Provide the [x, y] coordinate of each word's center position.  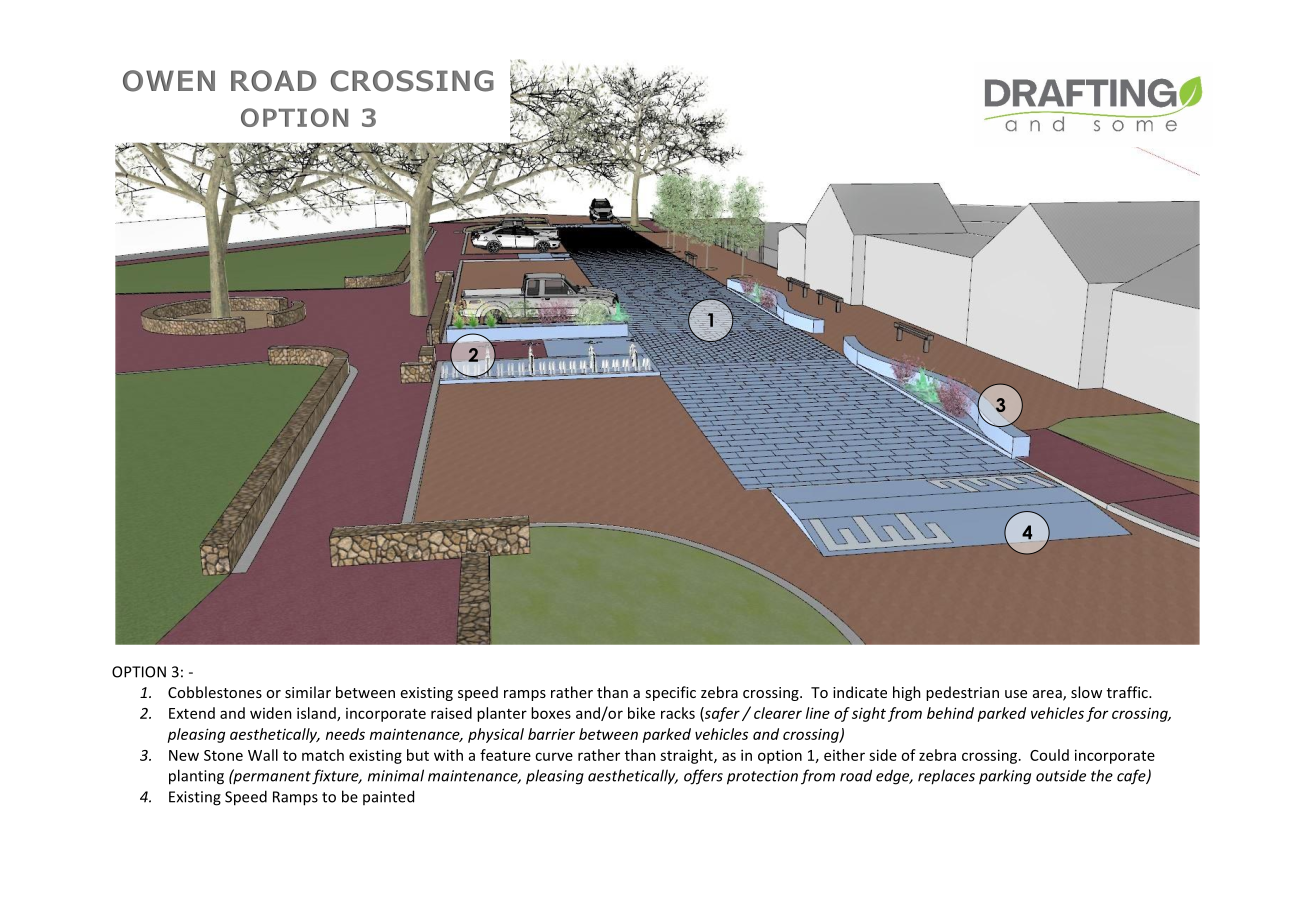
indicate [860, 692]
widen [271, 713]
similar [308, 692]
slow [1086, 692]
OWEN [169, 81]
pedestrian [962, 693]
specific [670, 693]
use [1016, 694]
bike [641, 713]
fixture [336, 777]
